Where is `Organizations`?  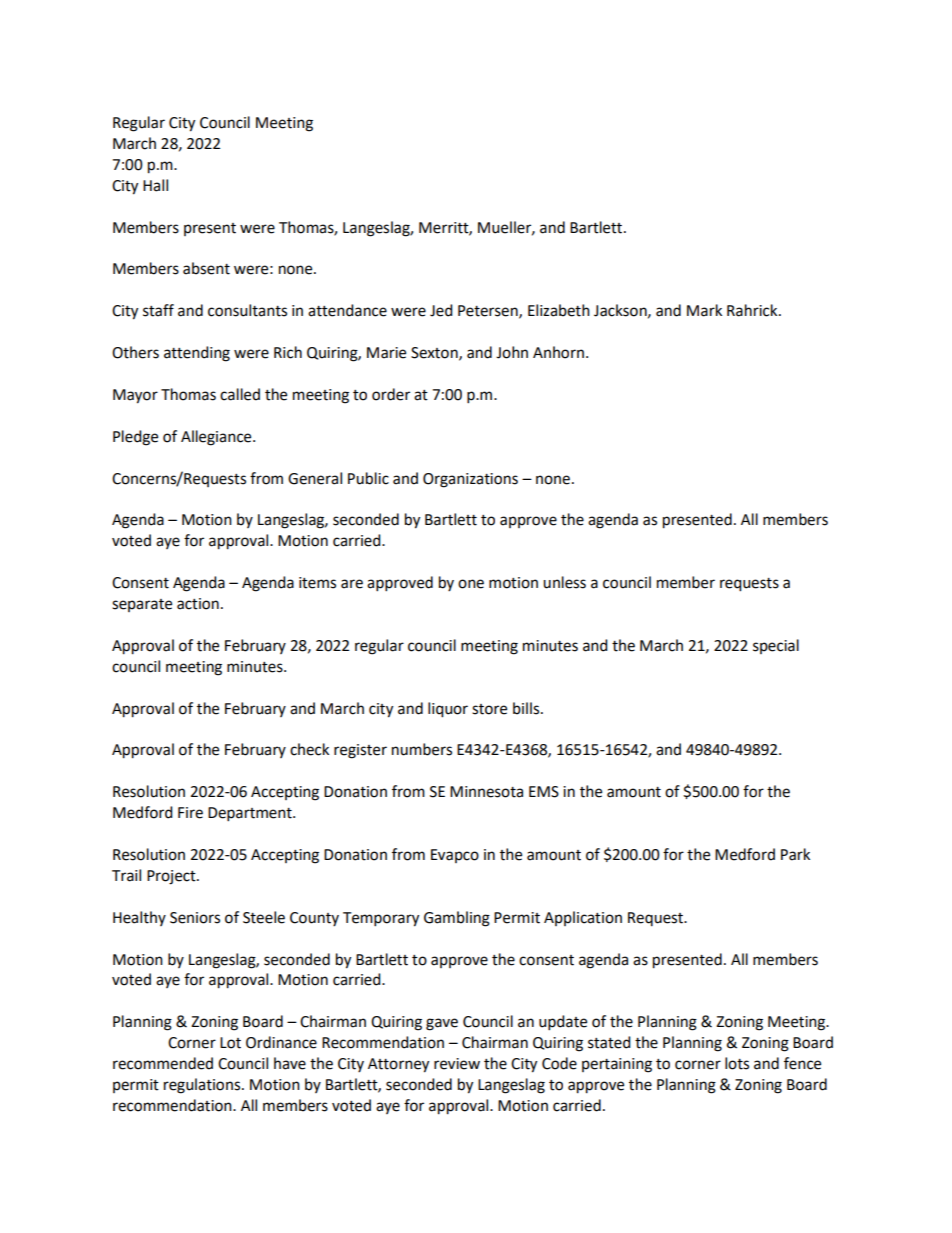
Organizations is located at coordinates (470, 480).
